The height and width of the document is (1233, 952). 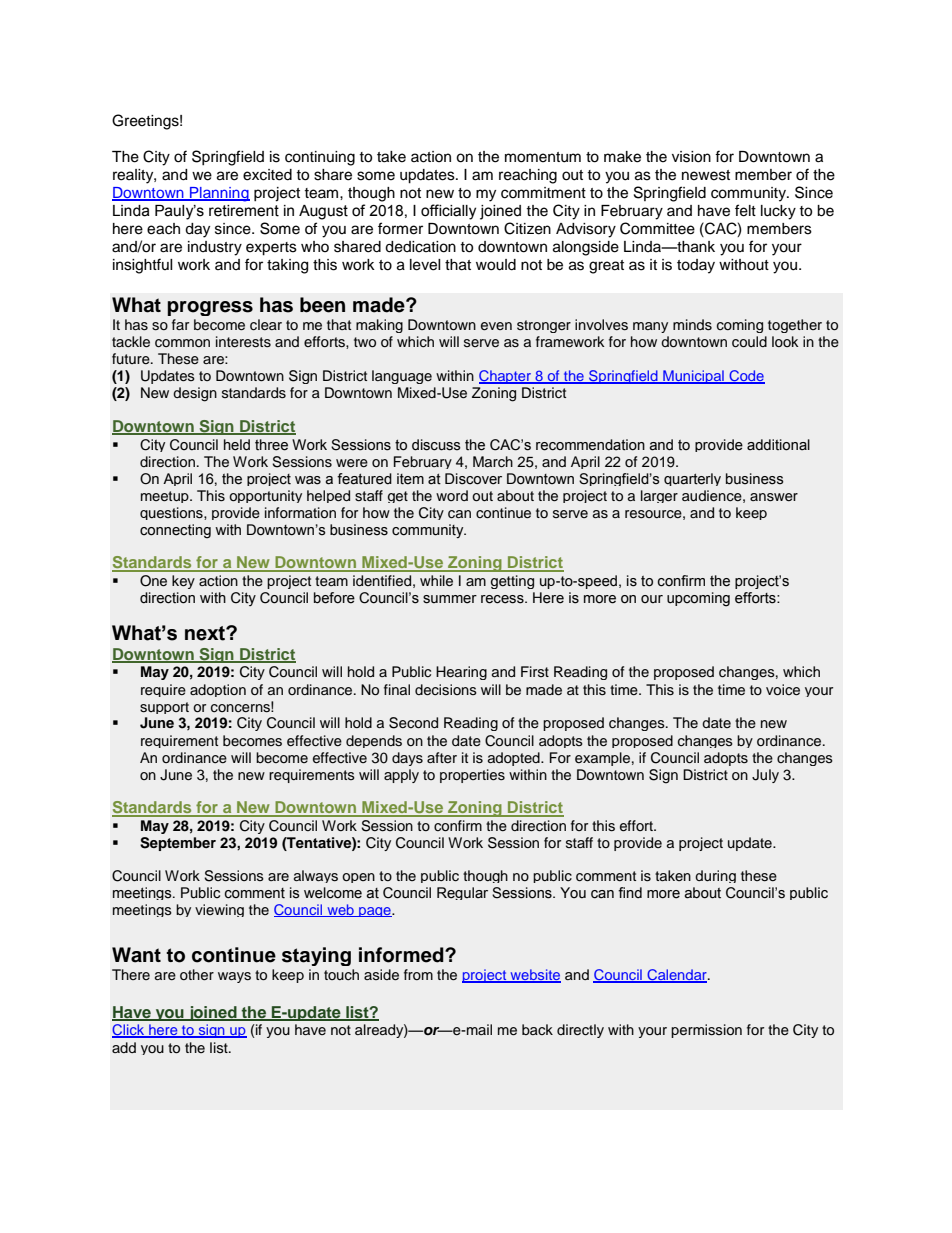 I want to click on voice, so click(x=783, y=690).
